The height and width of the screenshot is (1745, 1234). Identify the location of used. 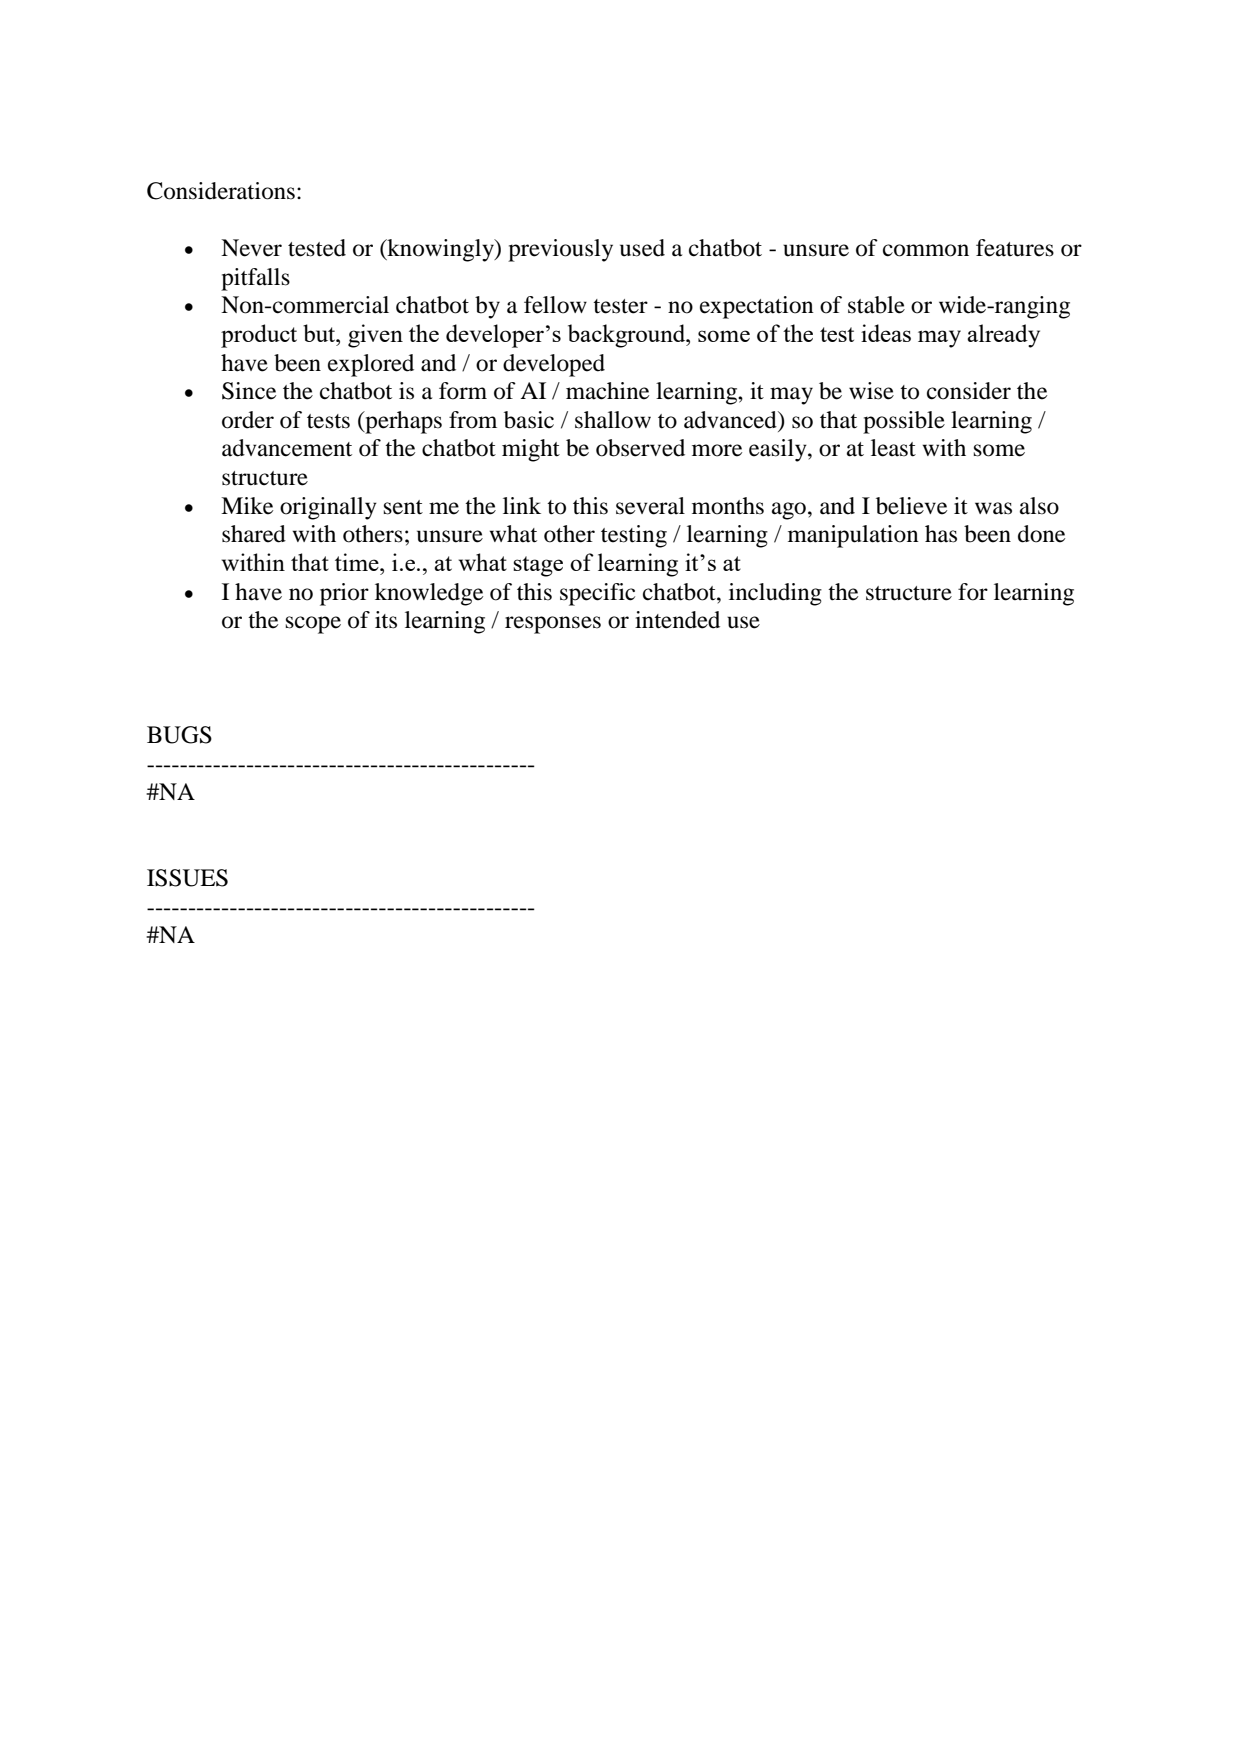
(642, 248).
